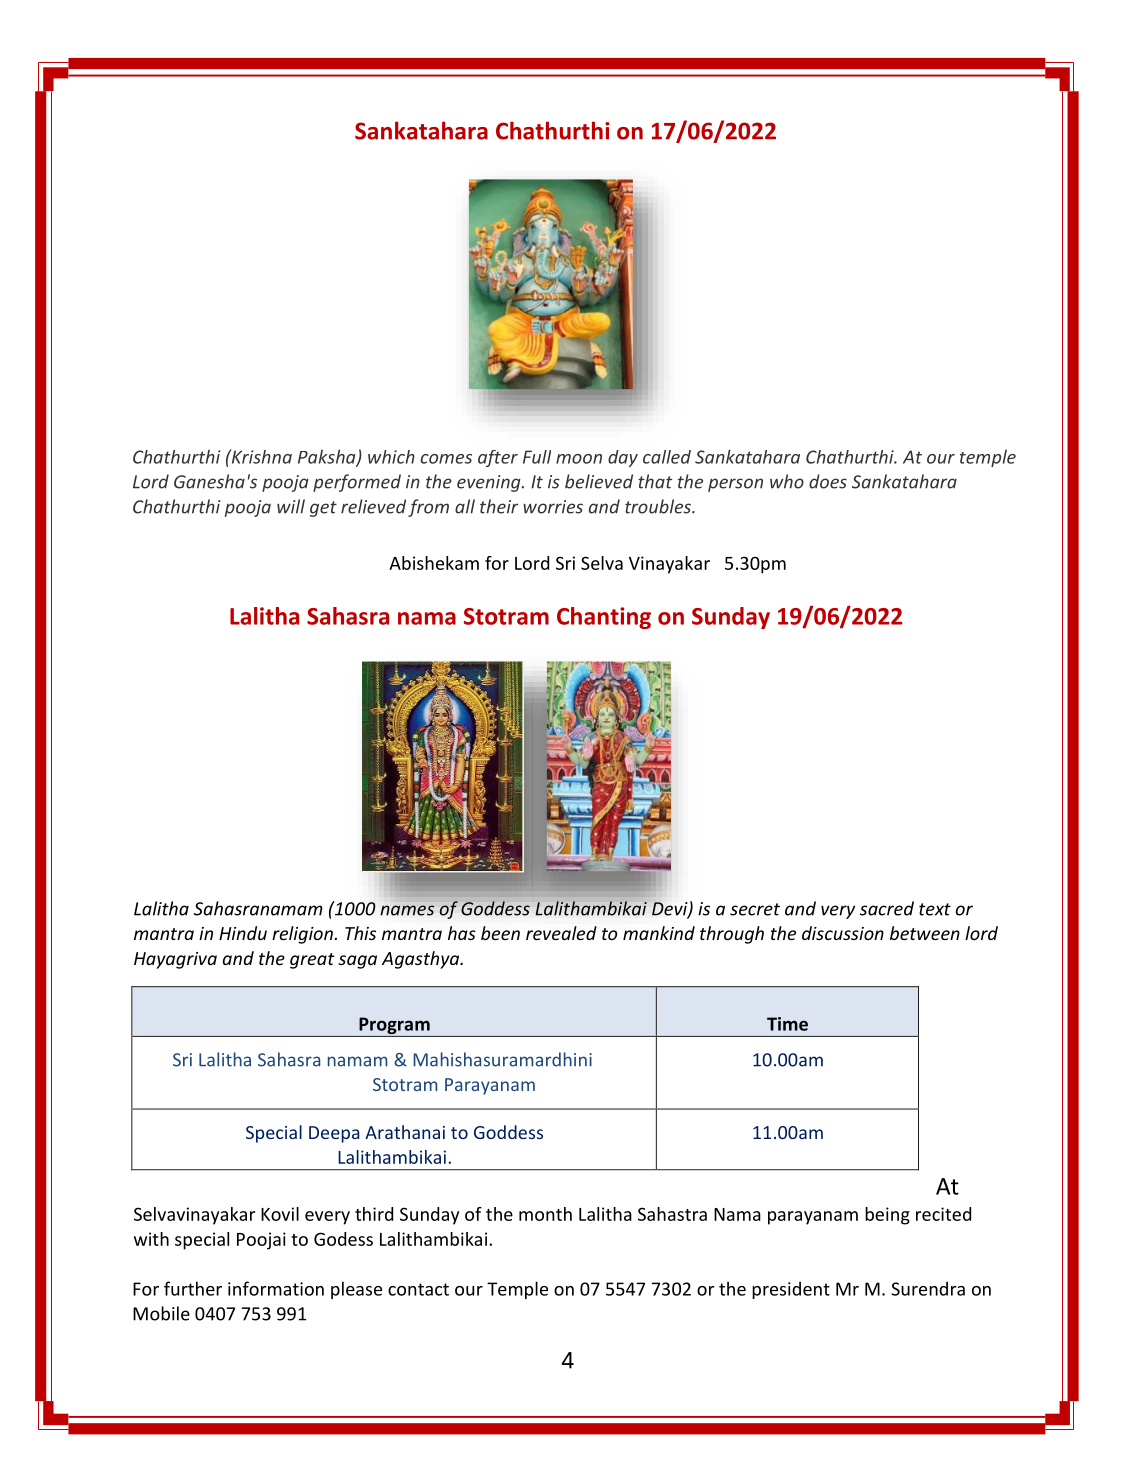 Image resolution: width=1132 pixels, height=1465 pixels. Describe the element at coordinates (276, 1288) in the page. I see `information` at that location.
